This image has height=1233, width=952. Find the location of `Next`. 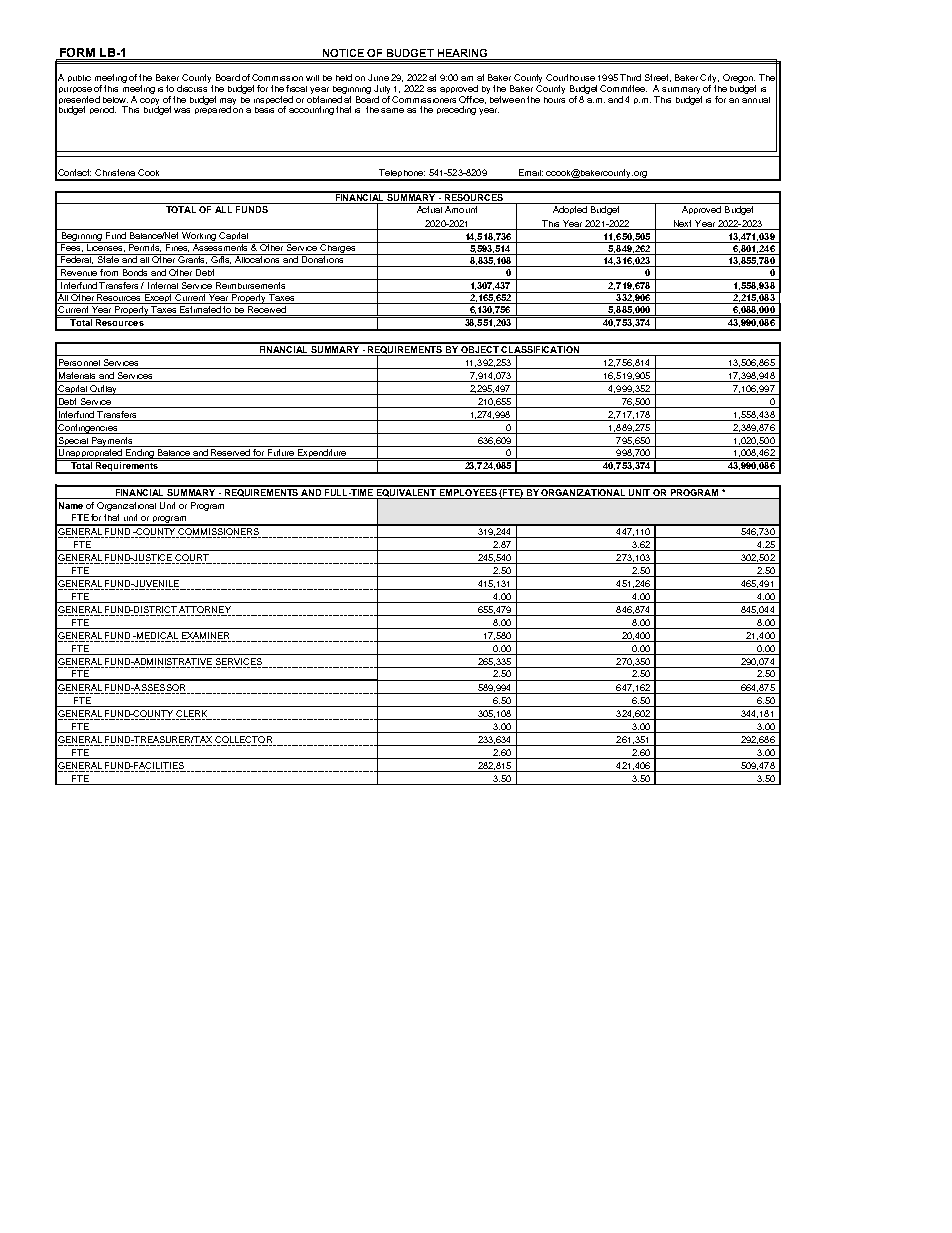

Next is located at coordinates (683, 225).
